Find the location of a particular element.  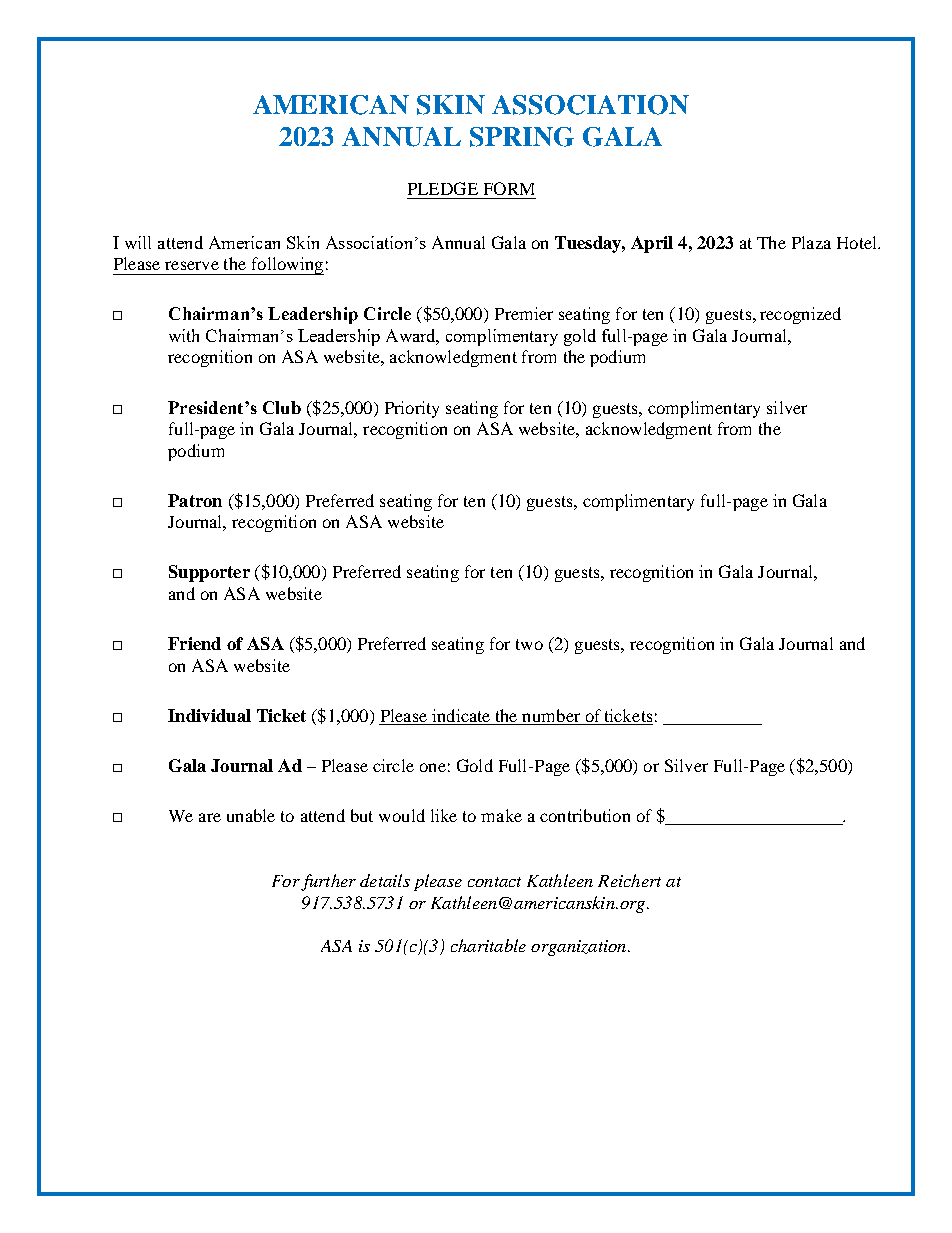

charitable is located at coordinates (488, 945).
